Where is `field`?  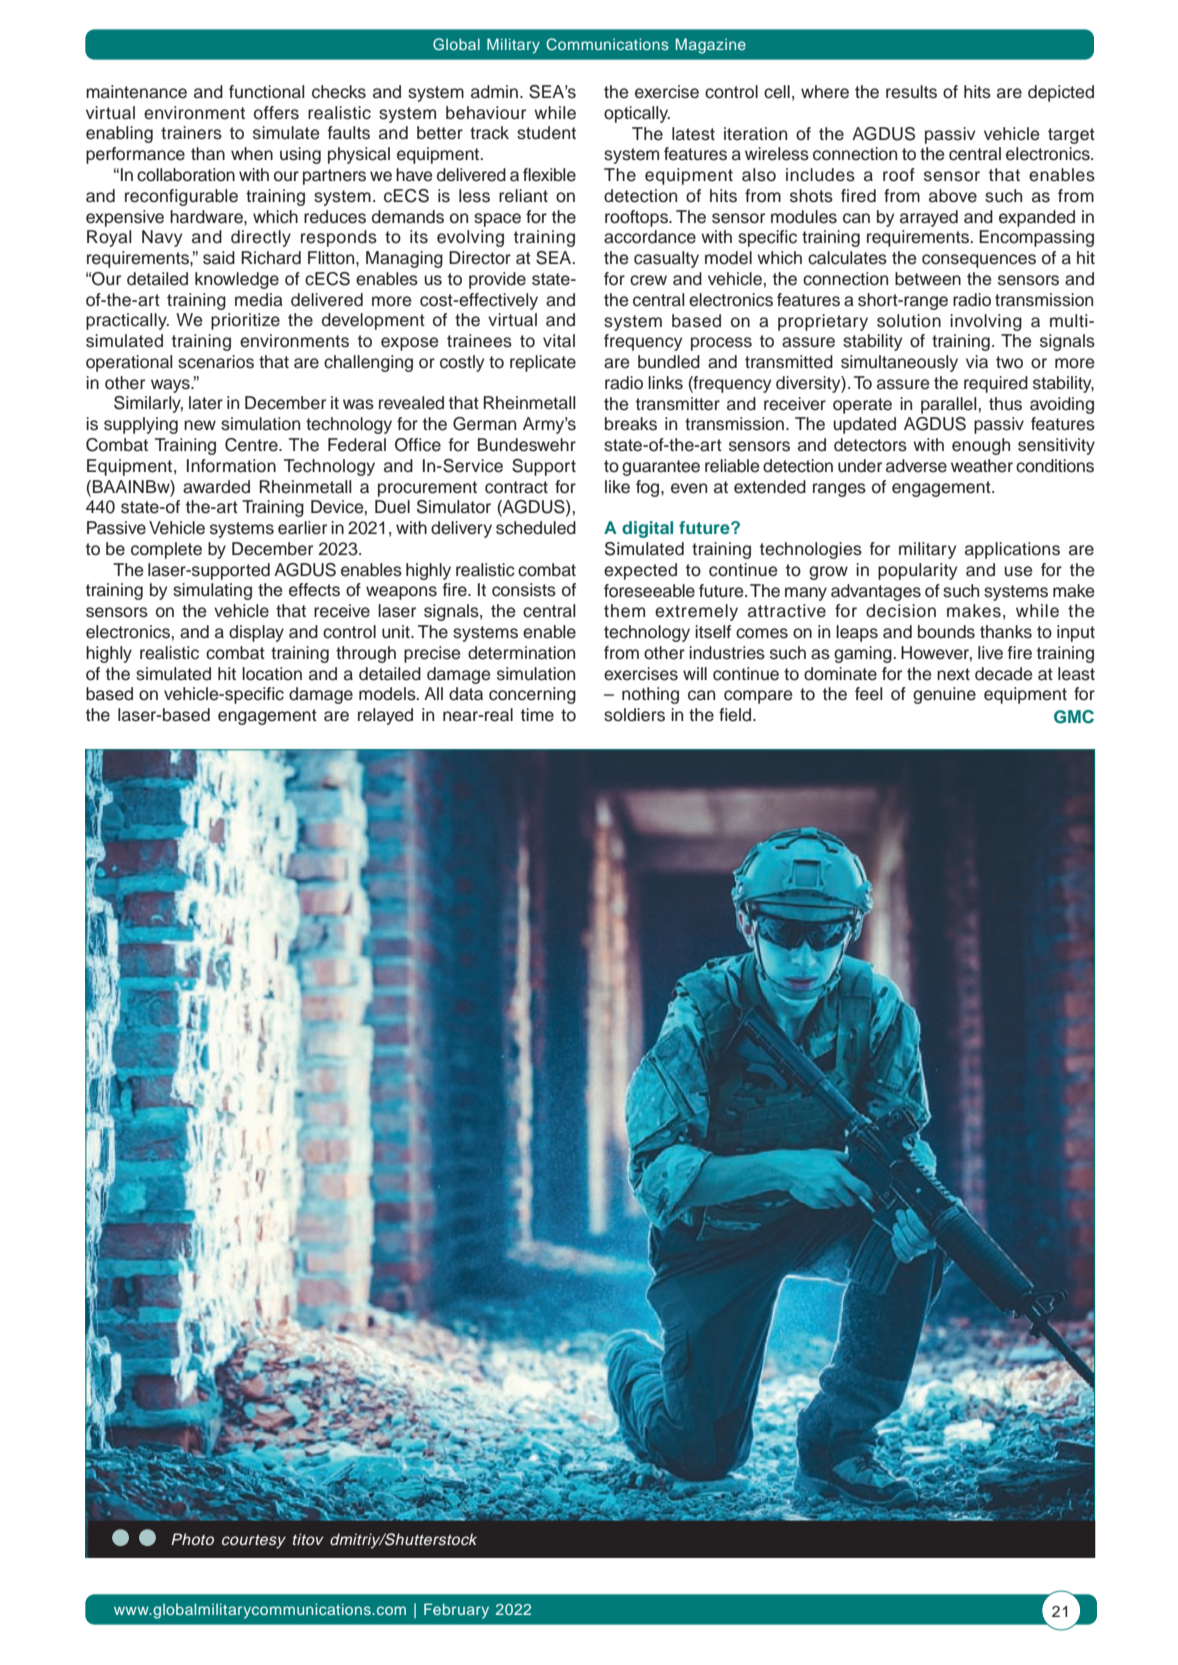 field is located at coordinates (736, 715).
